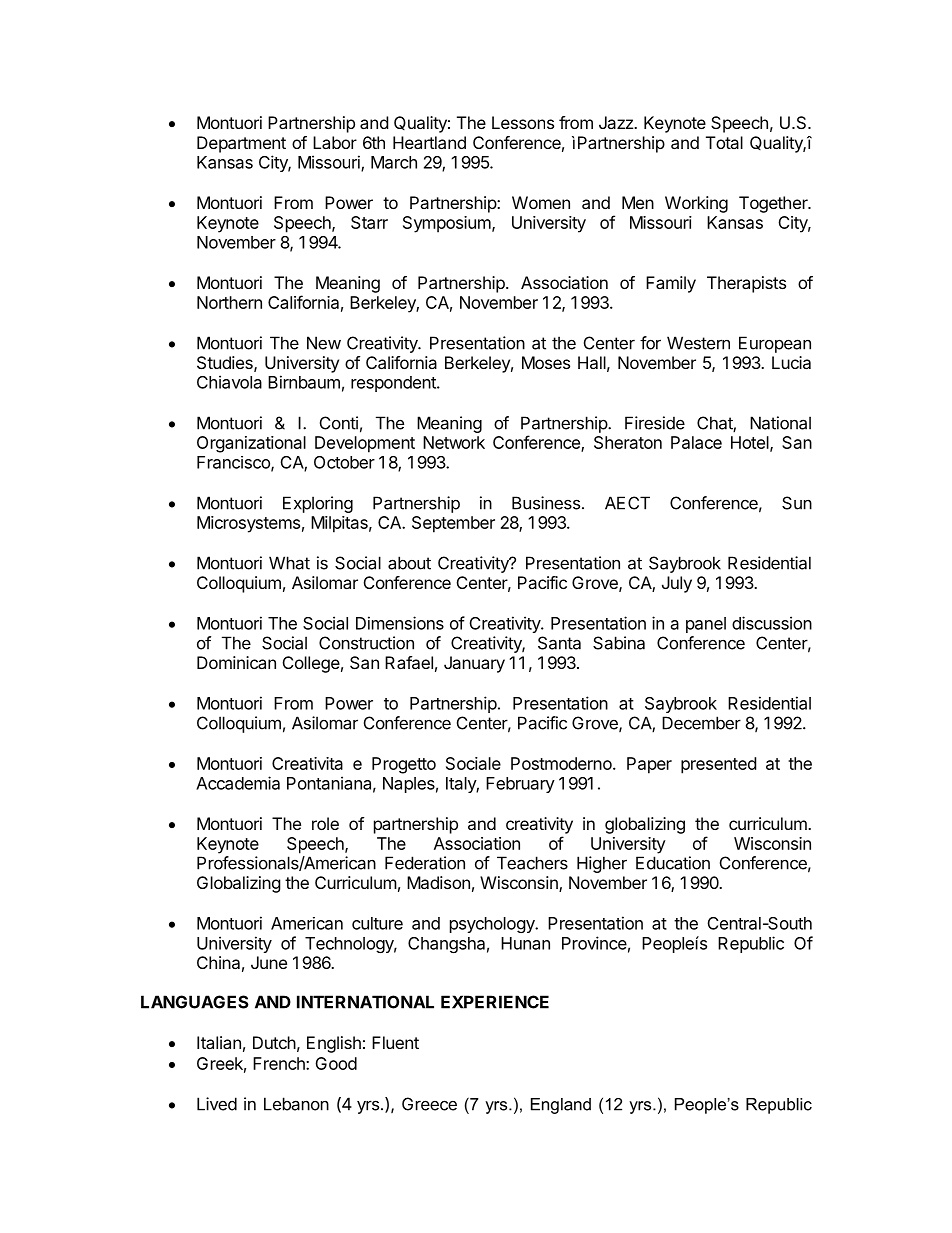  Describe the element at coordinates (724, 142) in the screenshot. I see `Total` at that location.
